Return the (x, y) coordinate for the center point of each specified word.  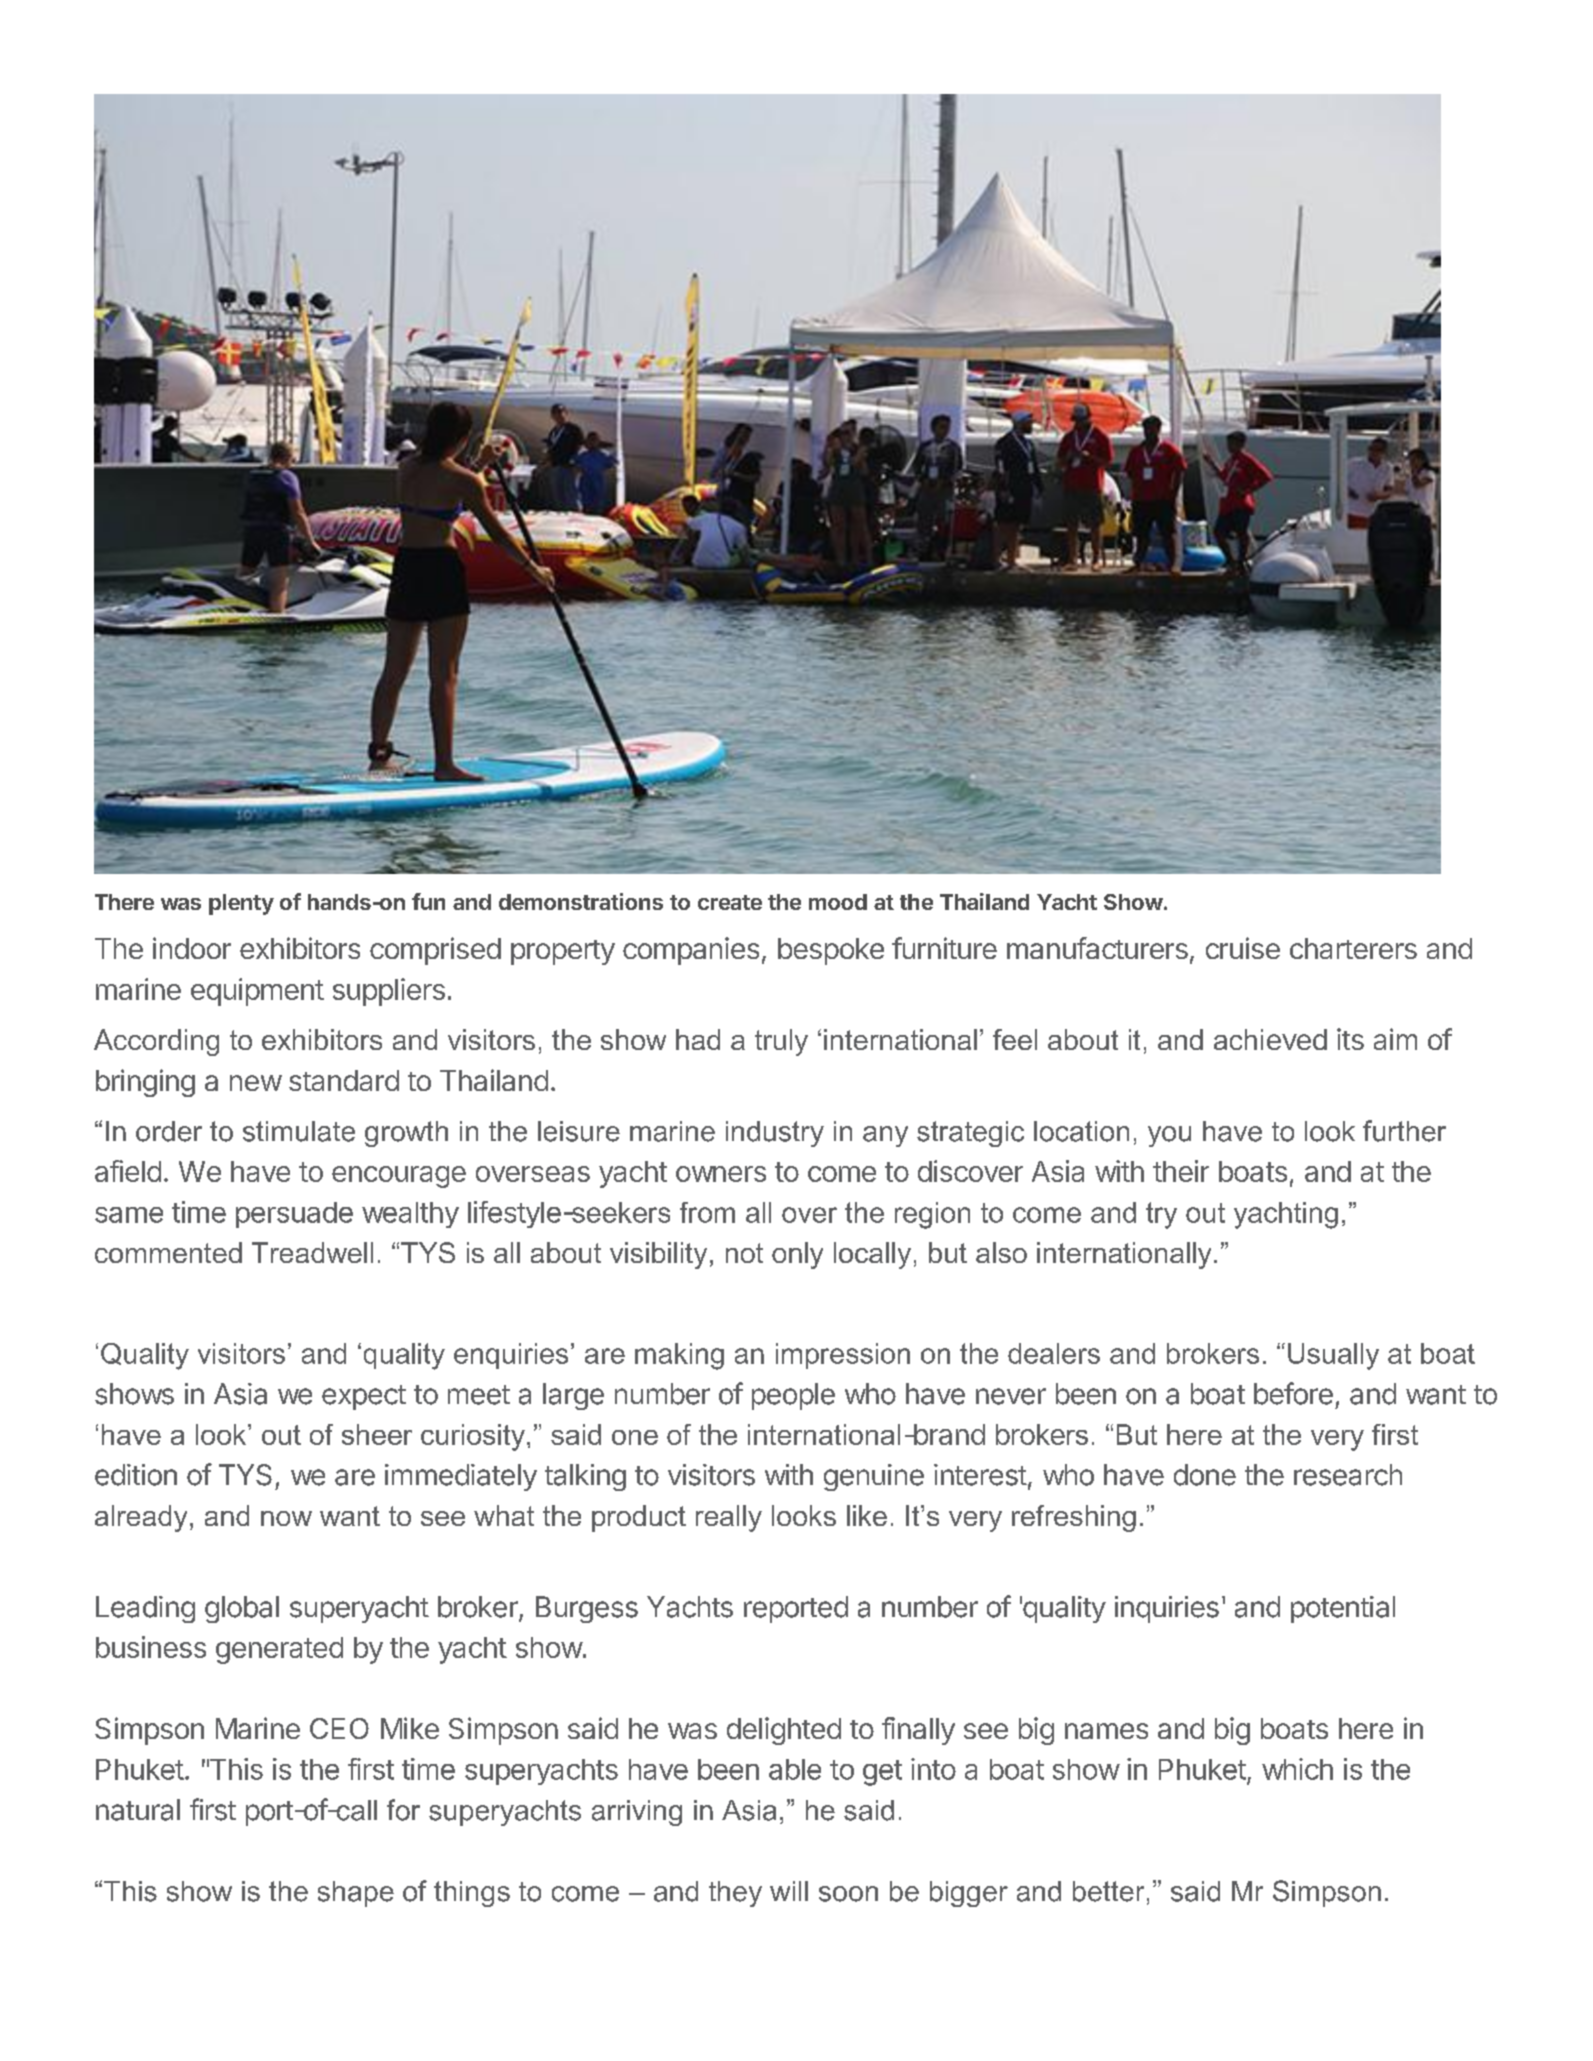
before (1293, 1393)
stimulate (299, 1131)
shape (356, 1894)
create (730, 902)
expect (364, 1397)
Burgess (587, 1609)
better (1108, 1891)
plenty (241, 904)
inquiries (1167, 1609)
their (1181, 1171)
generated (279, 1650)
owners (721, 1174)
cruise (1243, 948)
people (793, 1396)
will (789, 1891)
